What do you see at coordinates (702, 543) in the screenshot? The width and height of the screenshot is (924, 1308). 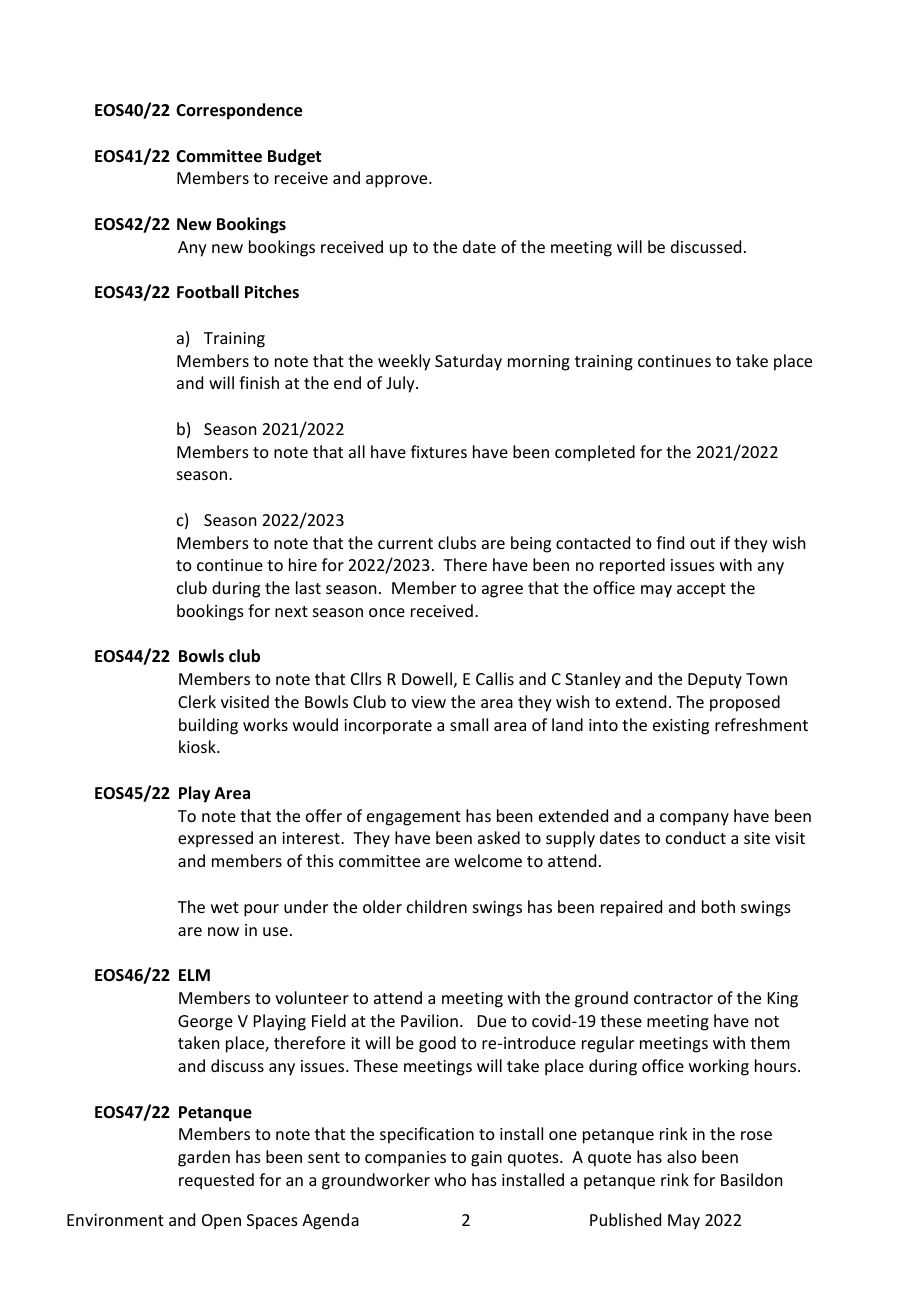 I see `out` at bounding box center [702, 543].
